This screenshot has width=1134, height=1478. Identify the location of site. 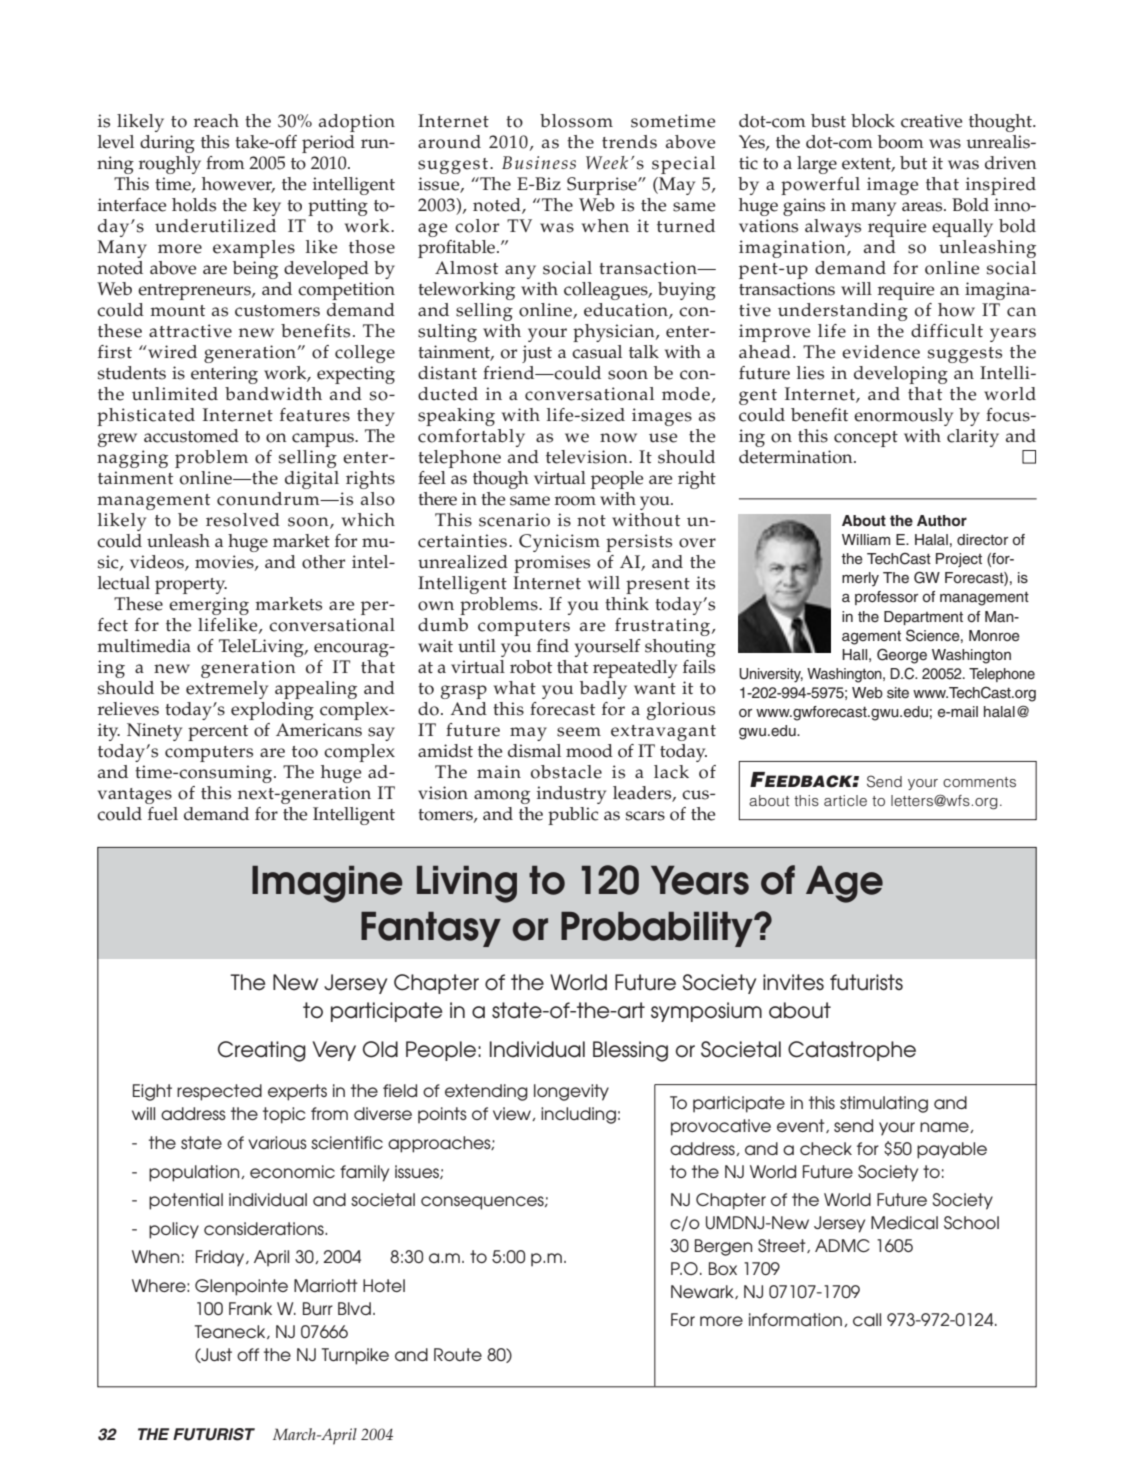
(898, 693).
